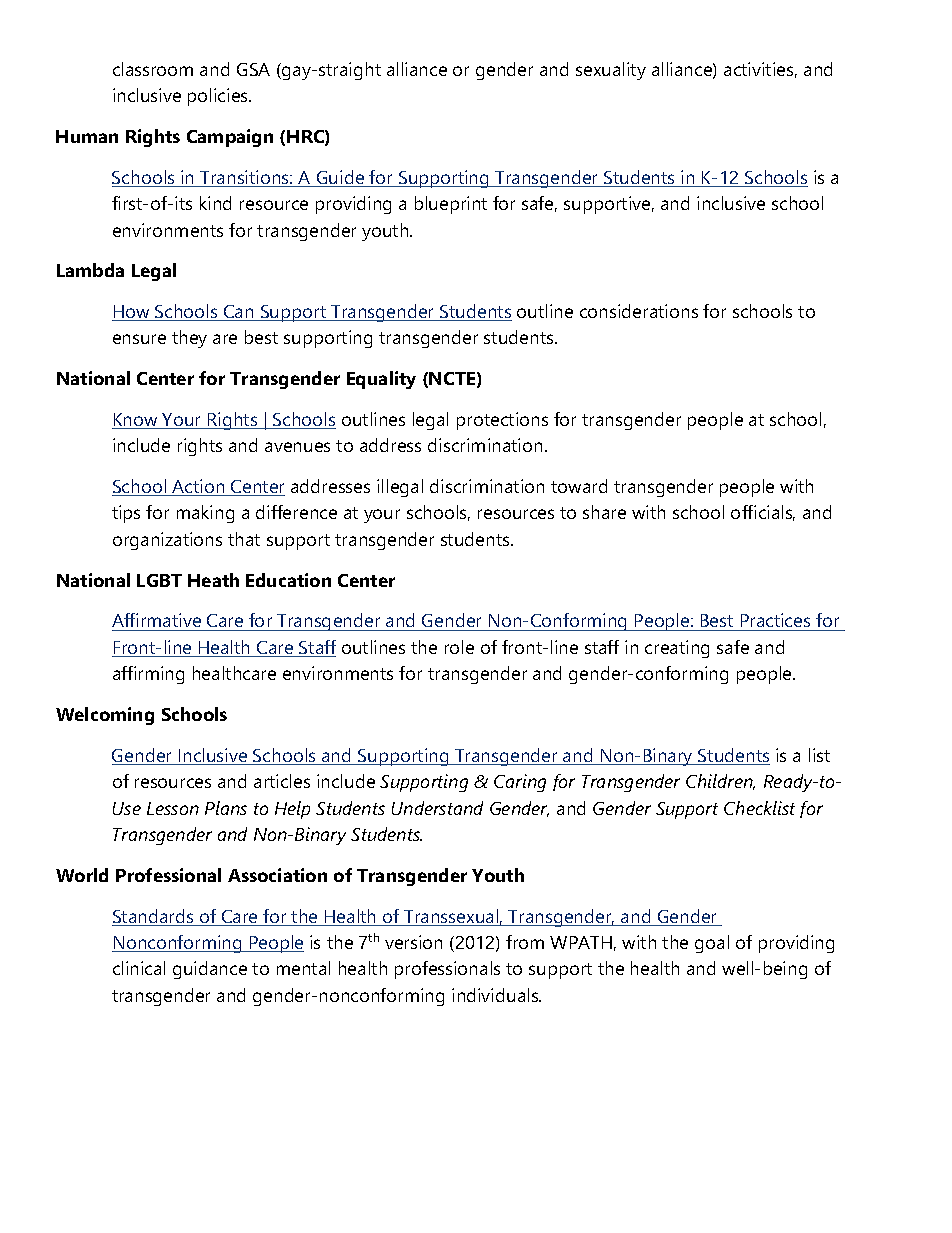 This page has height=1233, width=952. I want to click on organizations, so click(167, 541).
